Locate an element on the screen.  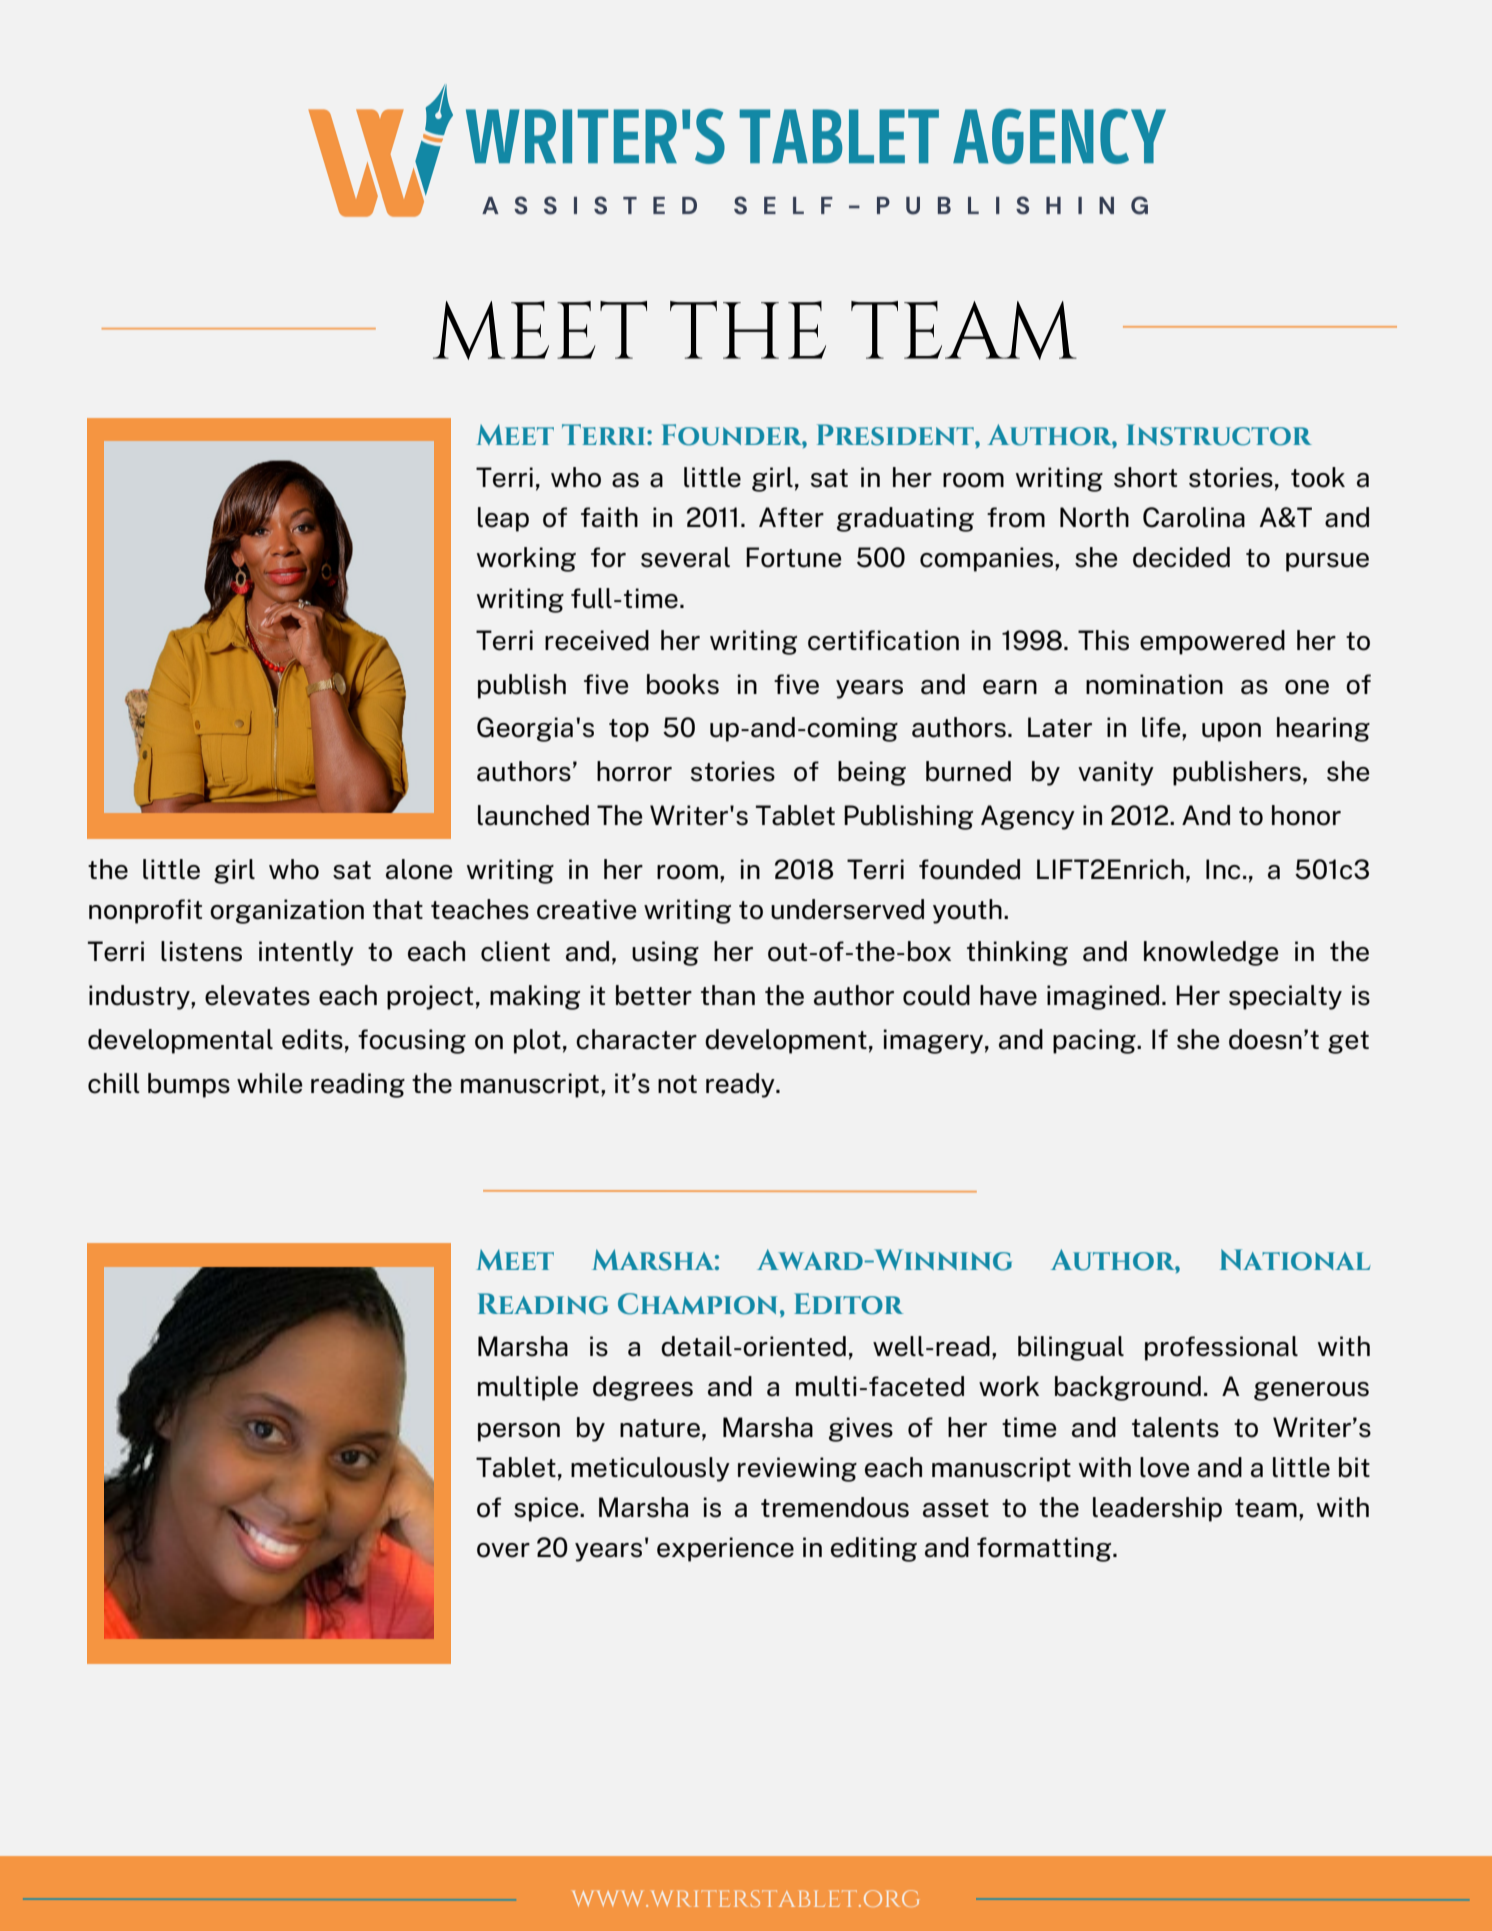
elevates is located at coordinates (257, 995).
